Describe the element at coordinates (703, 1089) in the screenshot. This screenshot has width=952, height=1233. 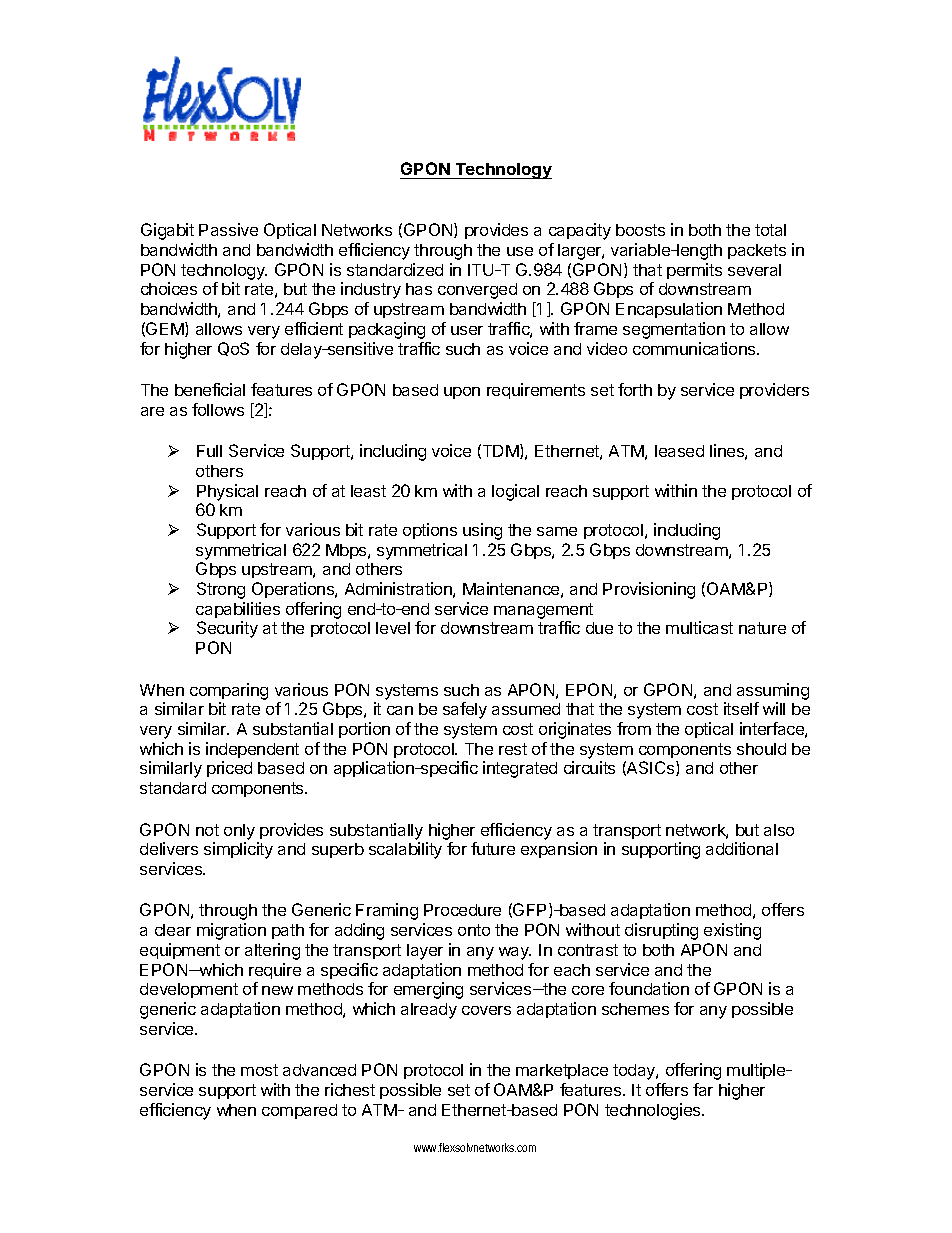
I see `far` at that location.
